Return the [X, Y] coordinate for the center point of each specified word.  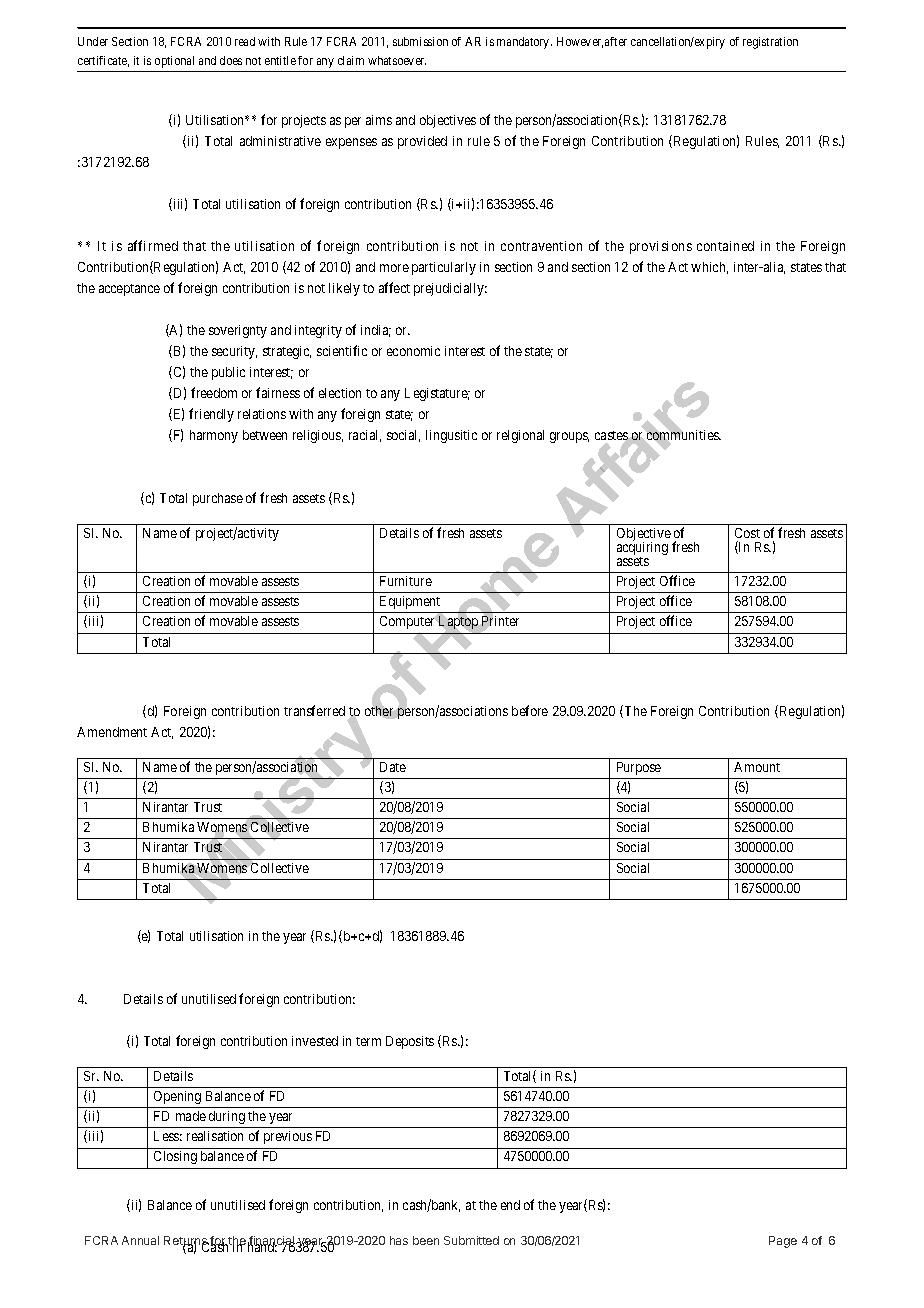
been [426, 1240]
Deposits [410, 1042]
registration [770, 43]
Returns [186, 1242]
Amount [757, 767]
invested [315, 1041]
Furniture [406, 581]
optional [174, 62]
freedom [214, 392]
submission [420, 41]
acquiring [642, 549]
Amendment [112, 732]
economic [413, 351]
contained [725, 246]
